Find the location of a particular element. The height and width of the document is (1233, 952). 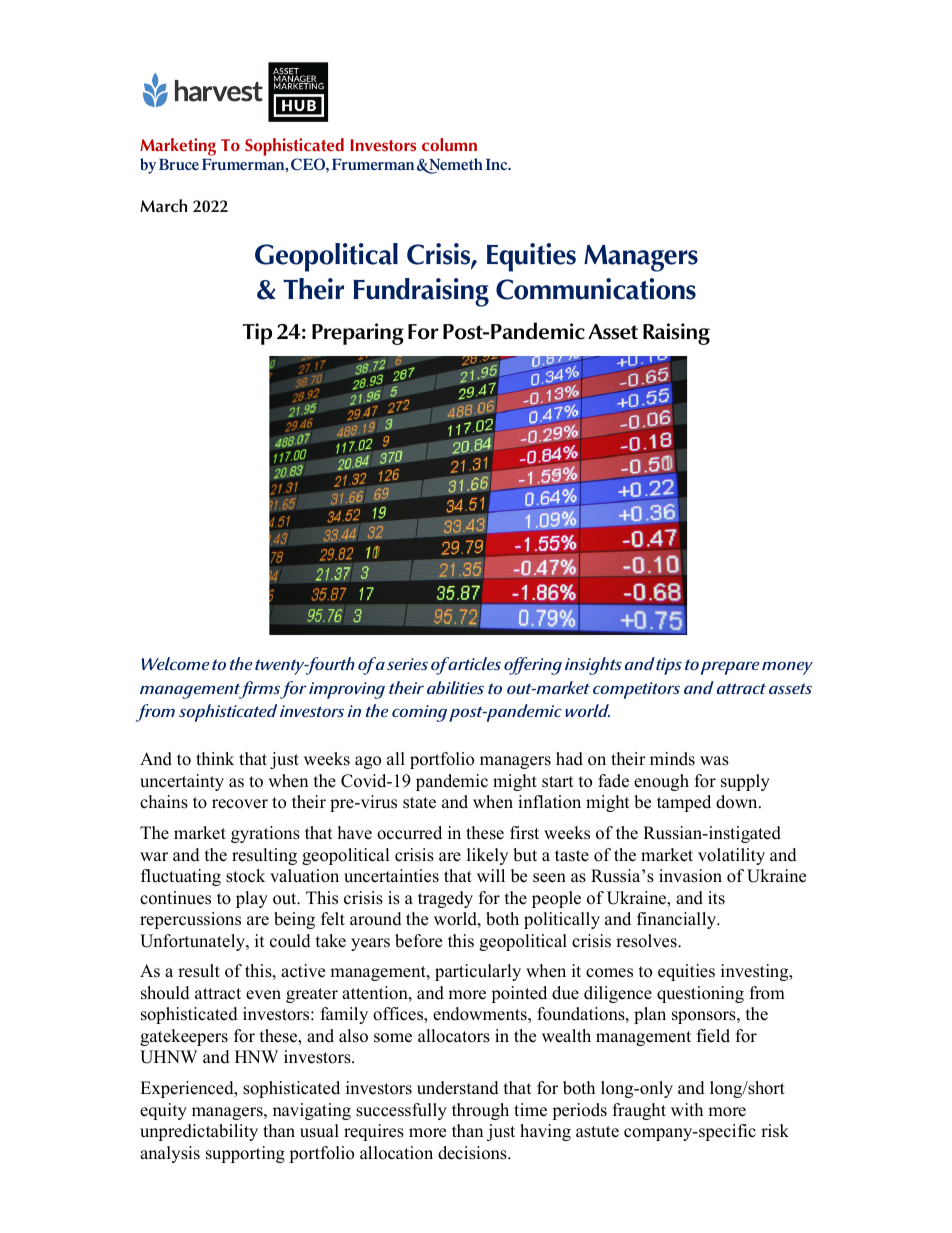

Bruce is located at coordinates (179, 164).
